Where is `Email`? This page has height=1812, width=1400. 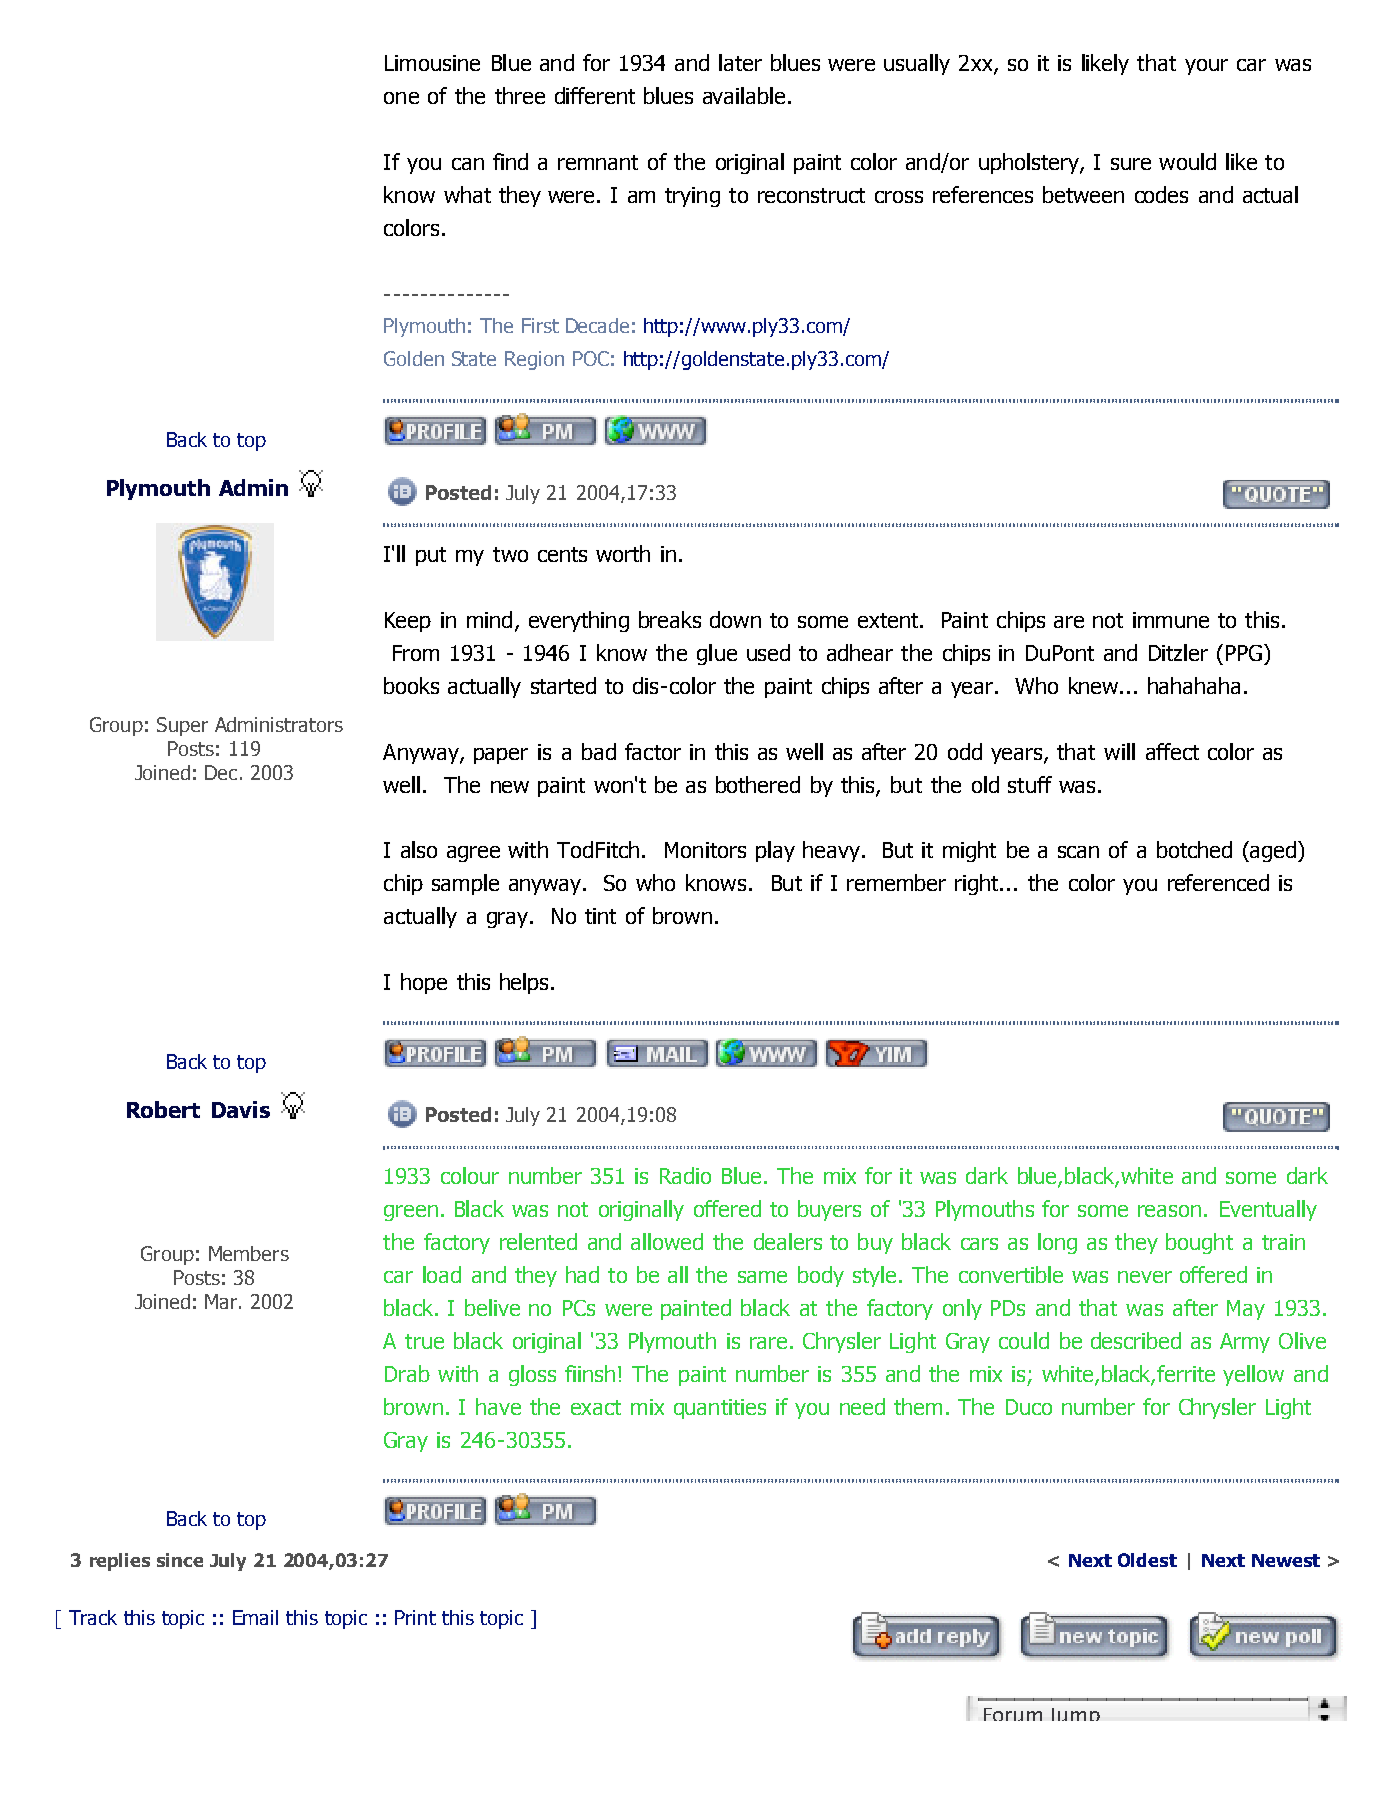
Email is located at coordinates (255, 1617).
